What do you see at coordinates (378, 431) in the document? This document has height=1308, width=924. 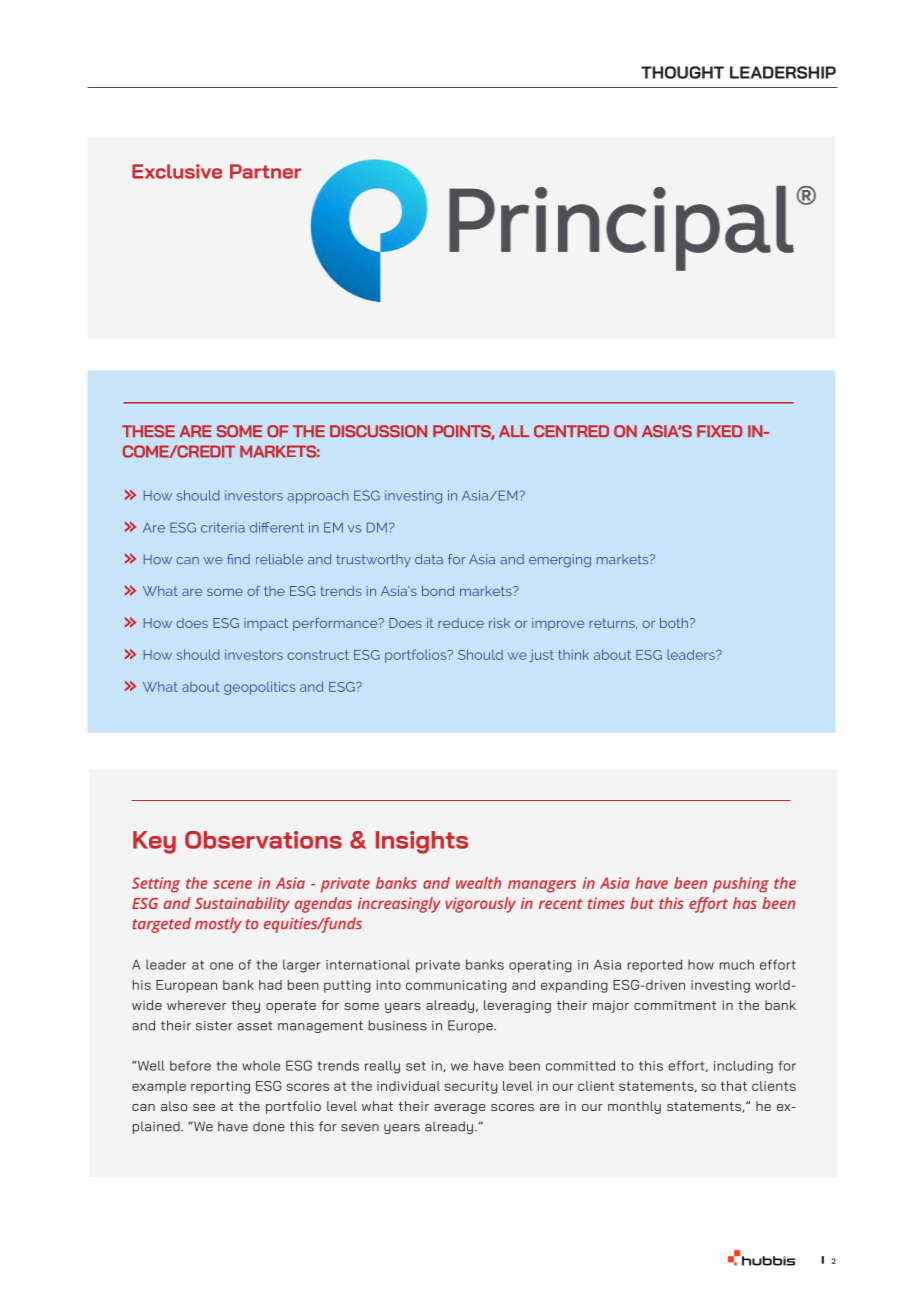 I see `DISCUSSION` at bounding box center [378, 431].
